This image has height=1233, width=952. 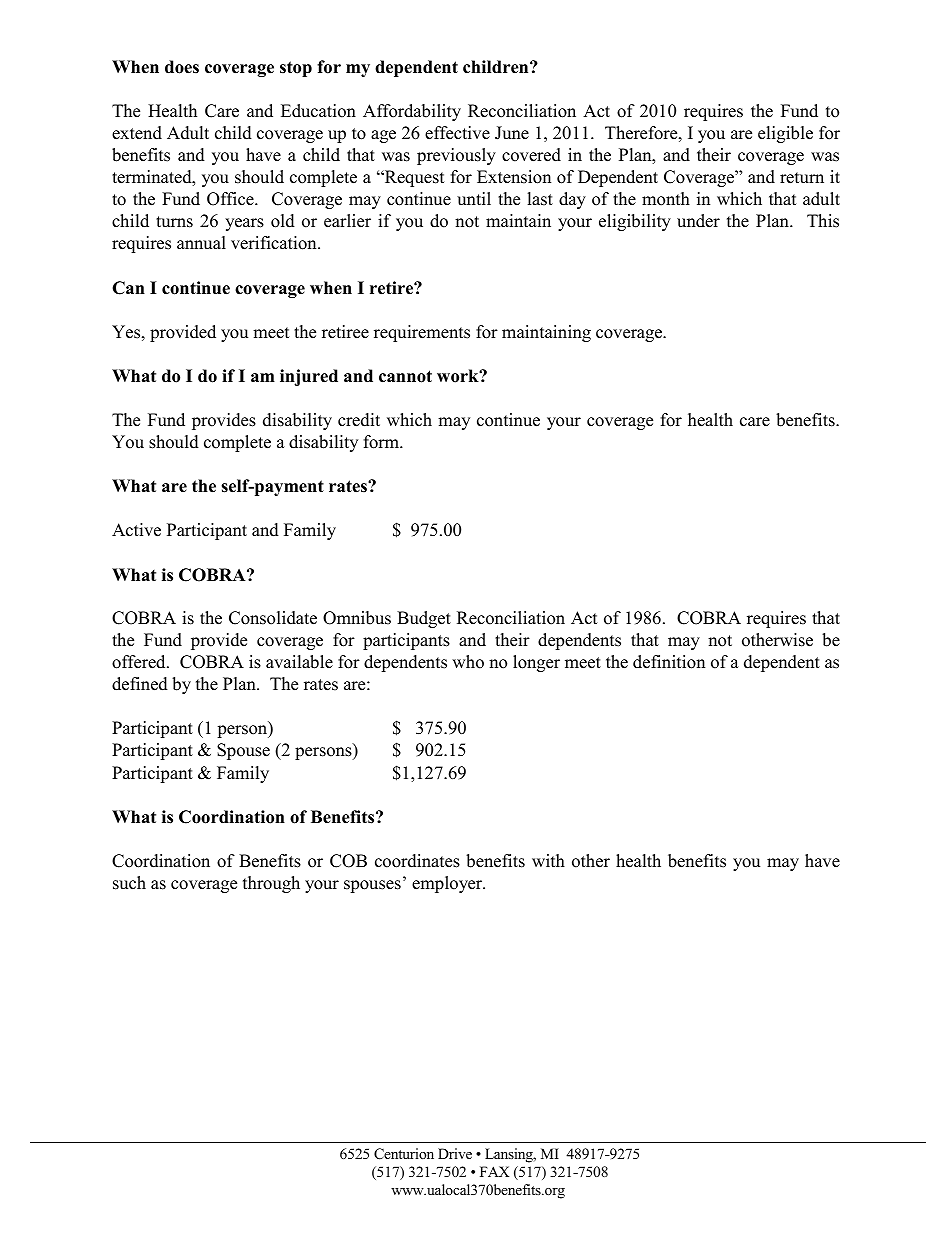 What do you see at coordinates (494, 1171) in the image?
I see `FAX` at bounding box center [494, 1171].
